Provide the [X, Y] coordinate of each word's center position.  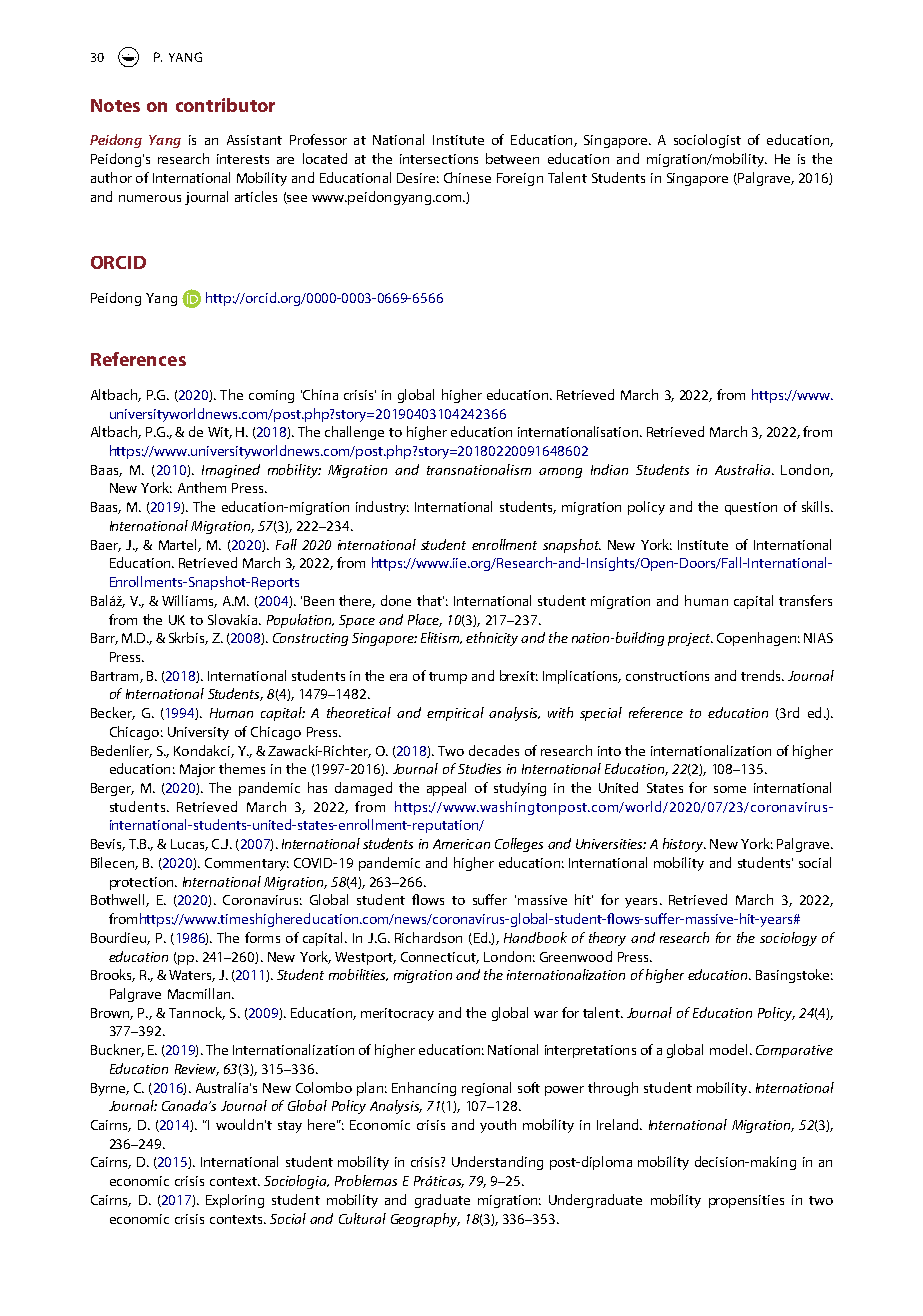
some [730, 789]
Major [197, 770]
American [461, 844]
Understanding [497, 1163]
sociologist [707, 141]
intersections [439, 159]
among [560, 473]
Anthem [202, 487]
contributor [225, 105]
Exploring [235, 1201]
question [751, 508]
